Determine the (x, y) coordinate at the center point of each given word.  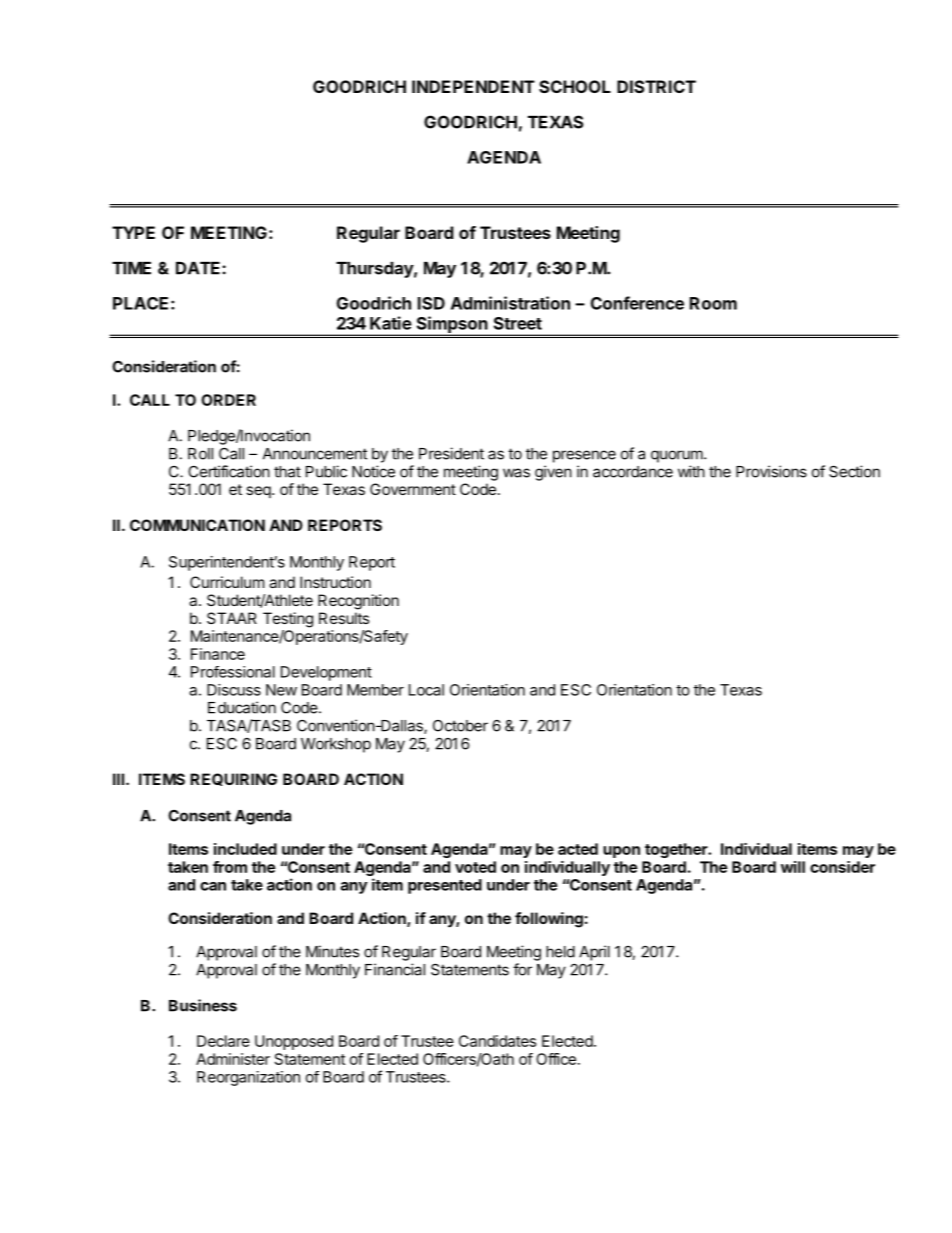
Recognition (358, 602)
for (522, 969)
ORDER (228, 400)
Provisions (771, 471)
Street (518, 323)
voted (475, 867)
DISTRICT (656, 86)
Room (713, 303)
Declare (223, 1041)
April (594, 953)
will (793, 867)
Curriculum (227, 582)
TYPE (133, 232)
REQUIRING (233, 779)
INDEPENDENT (473, 86)
